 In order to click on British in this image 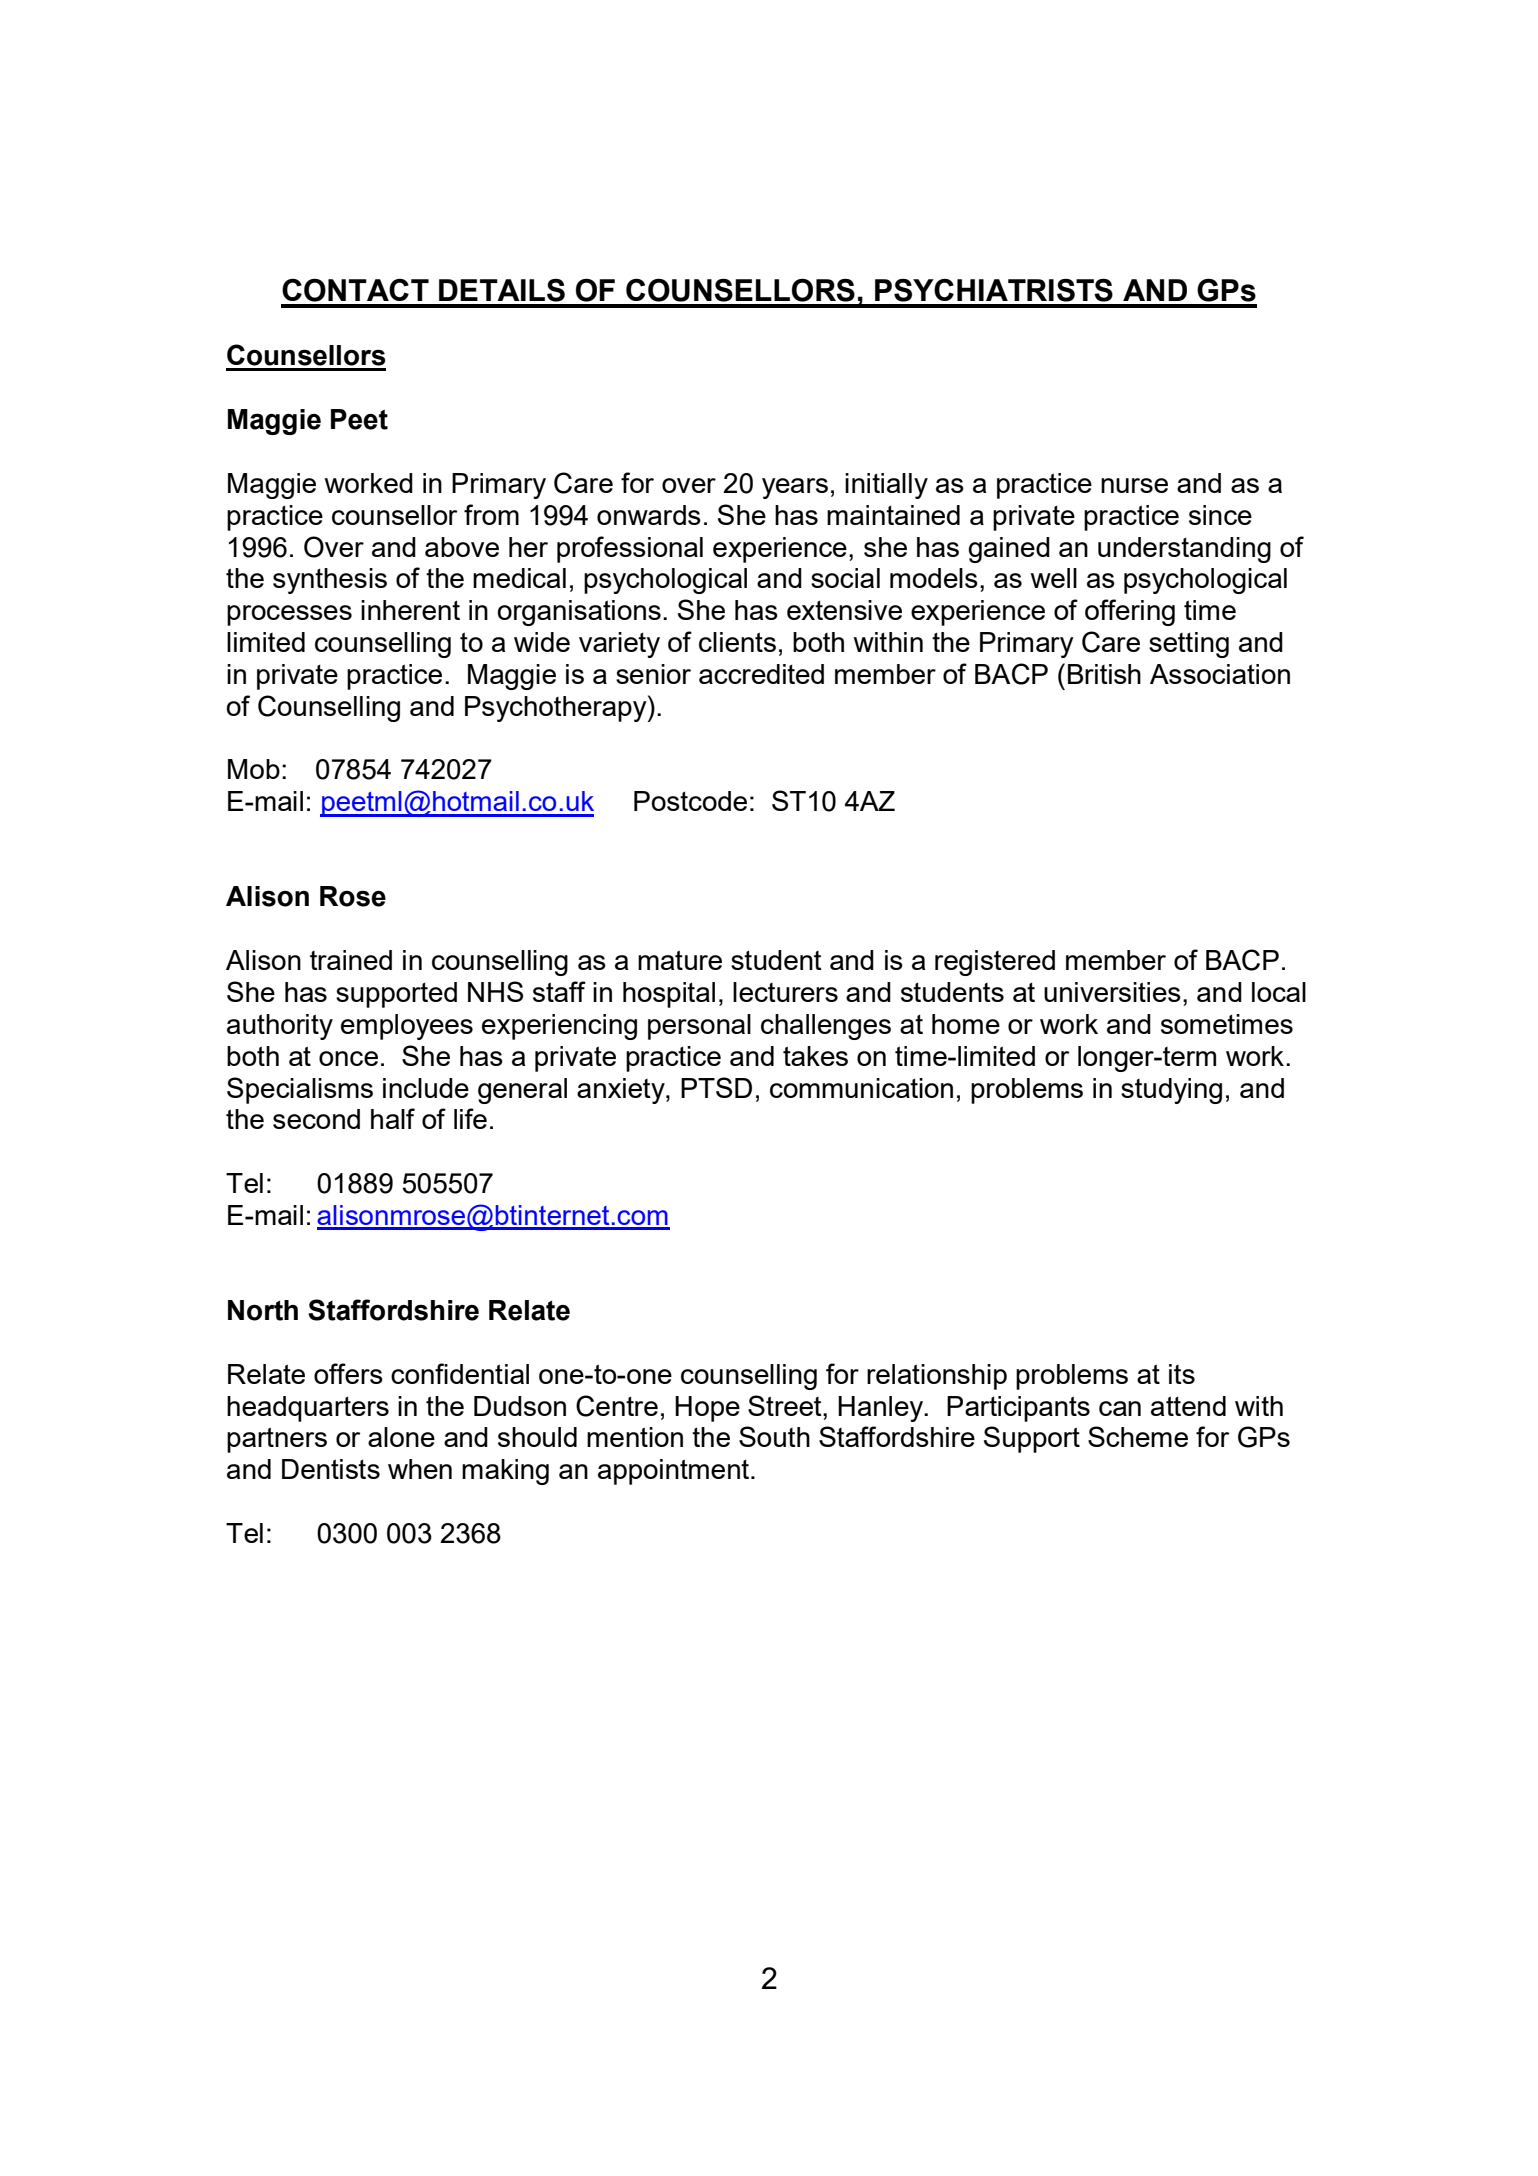, I will do `click(1104, 674)`.
